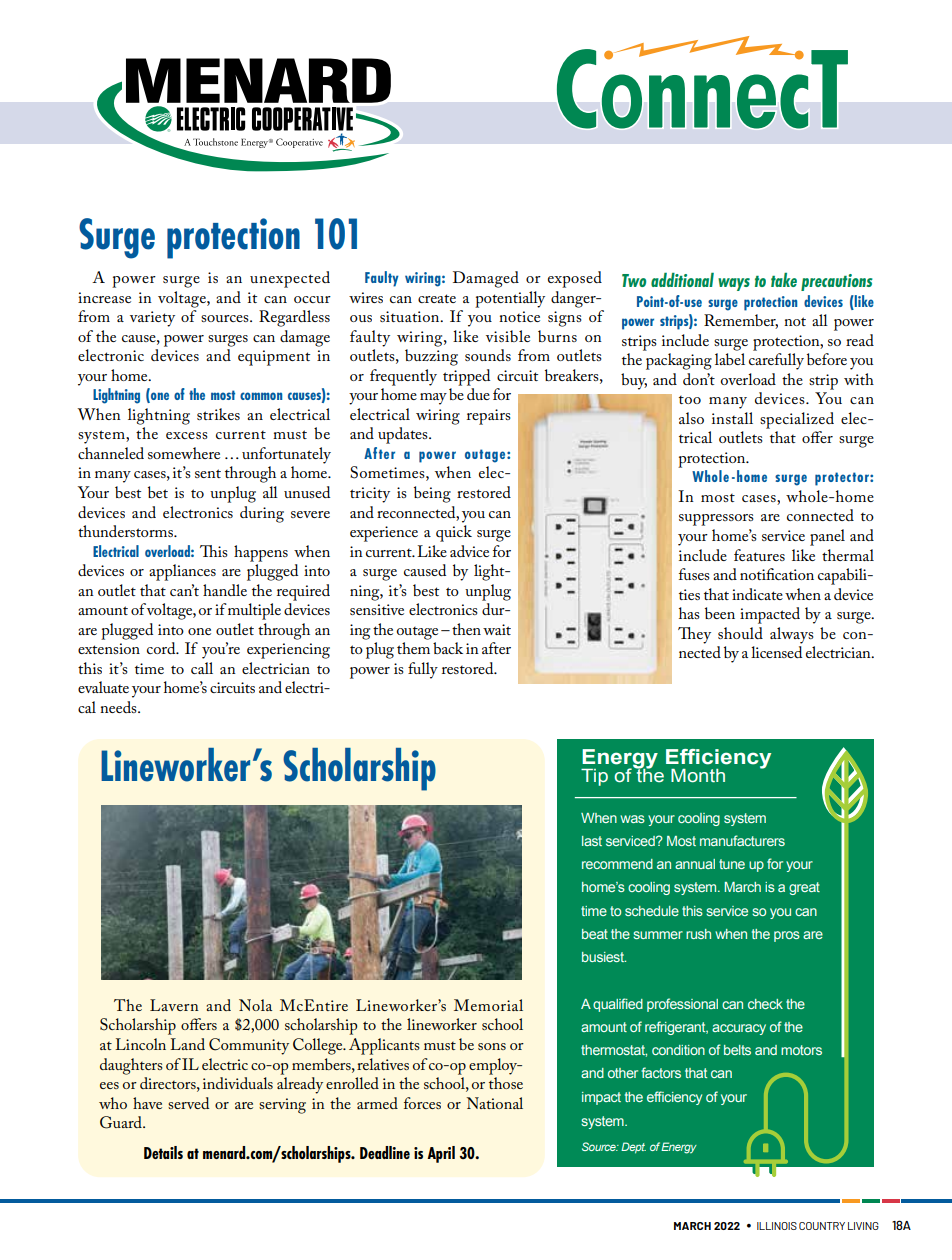  What do you see at coordinates (454, 533) in the screenshot?
I see `quick` at bounding box center [454, 533].
